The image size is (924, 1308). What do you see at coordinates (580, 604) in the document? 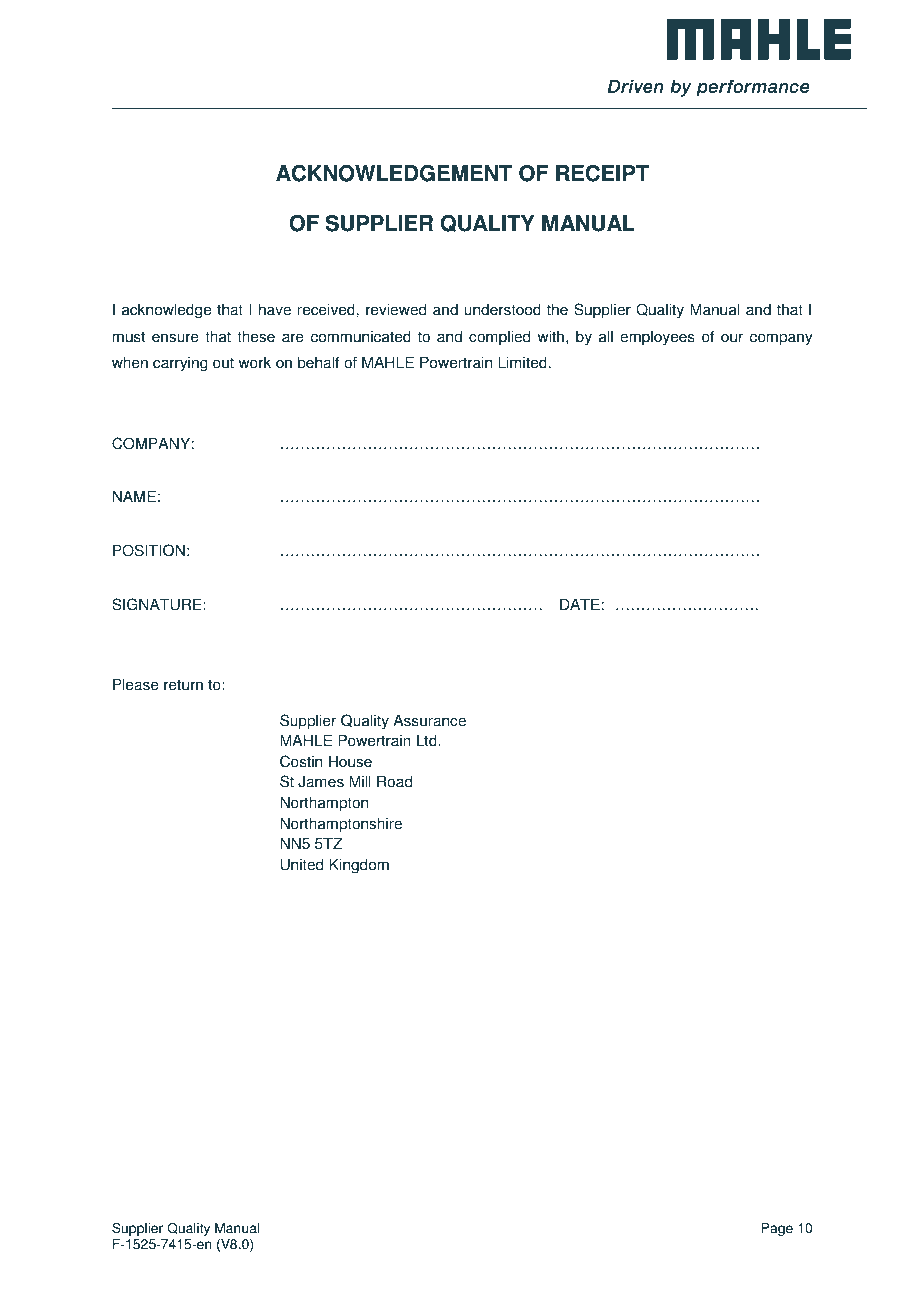
I see `DATE` at bounding box center [580, 604].
